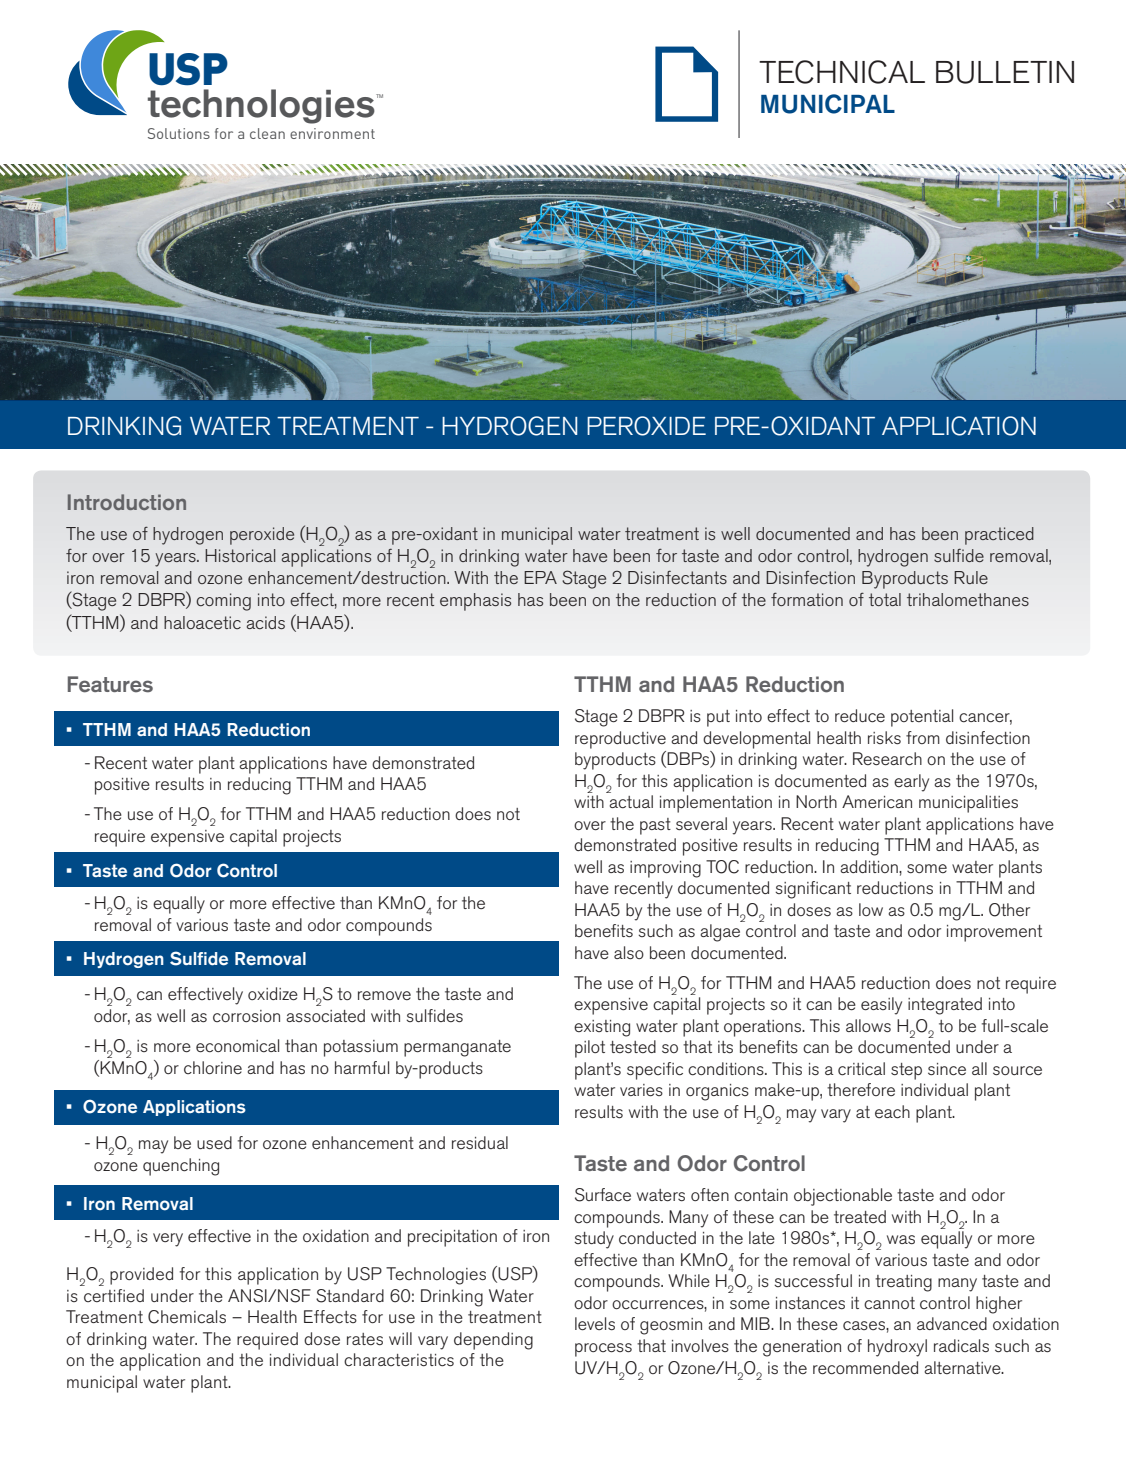  I want to click on Features, so click(110, 684).
